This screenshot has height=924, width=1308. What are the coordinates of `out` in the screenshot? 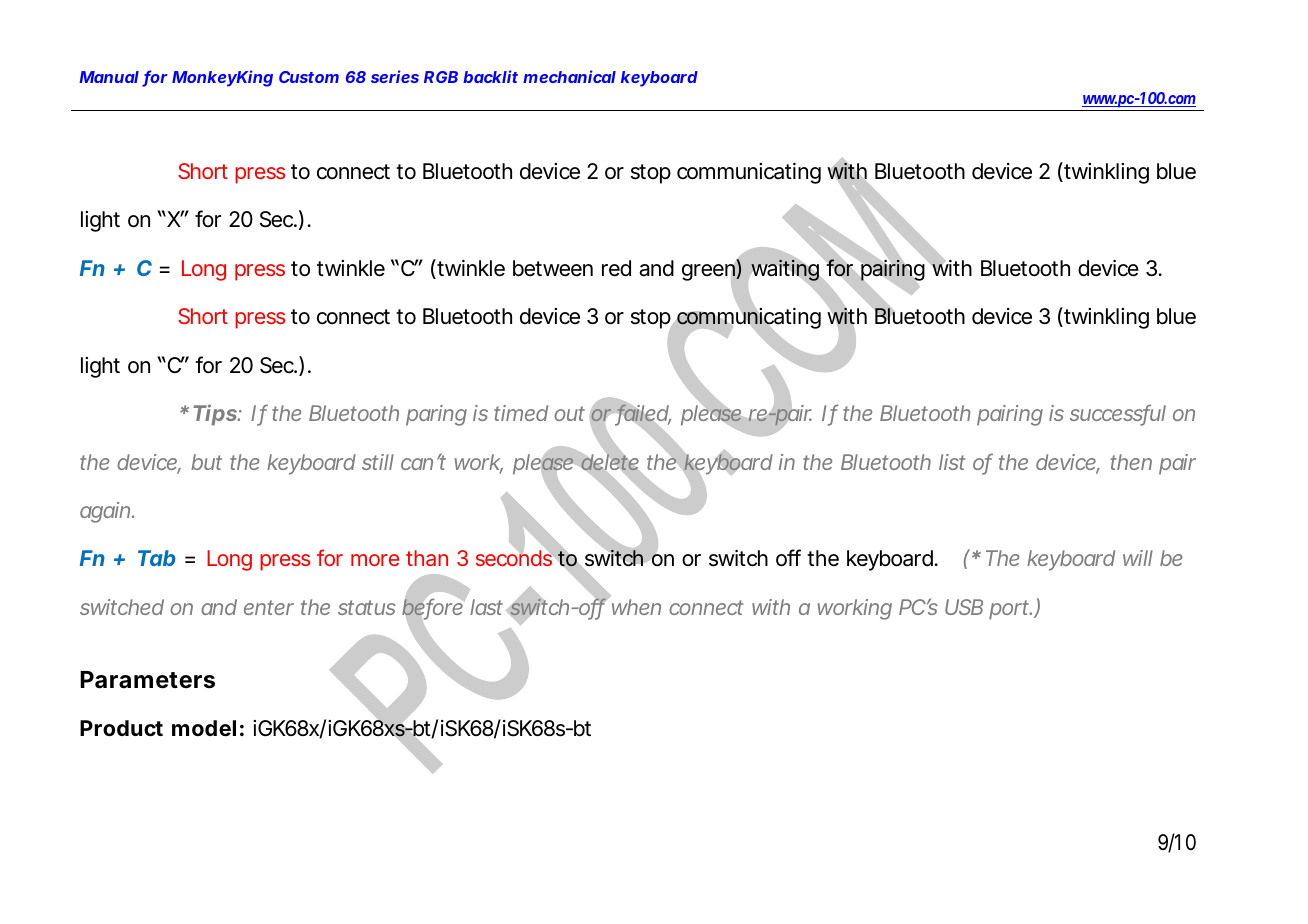 It's located at (569, 413).
